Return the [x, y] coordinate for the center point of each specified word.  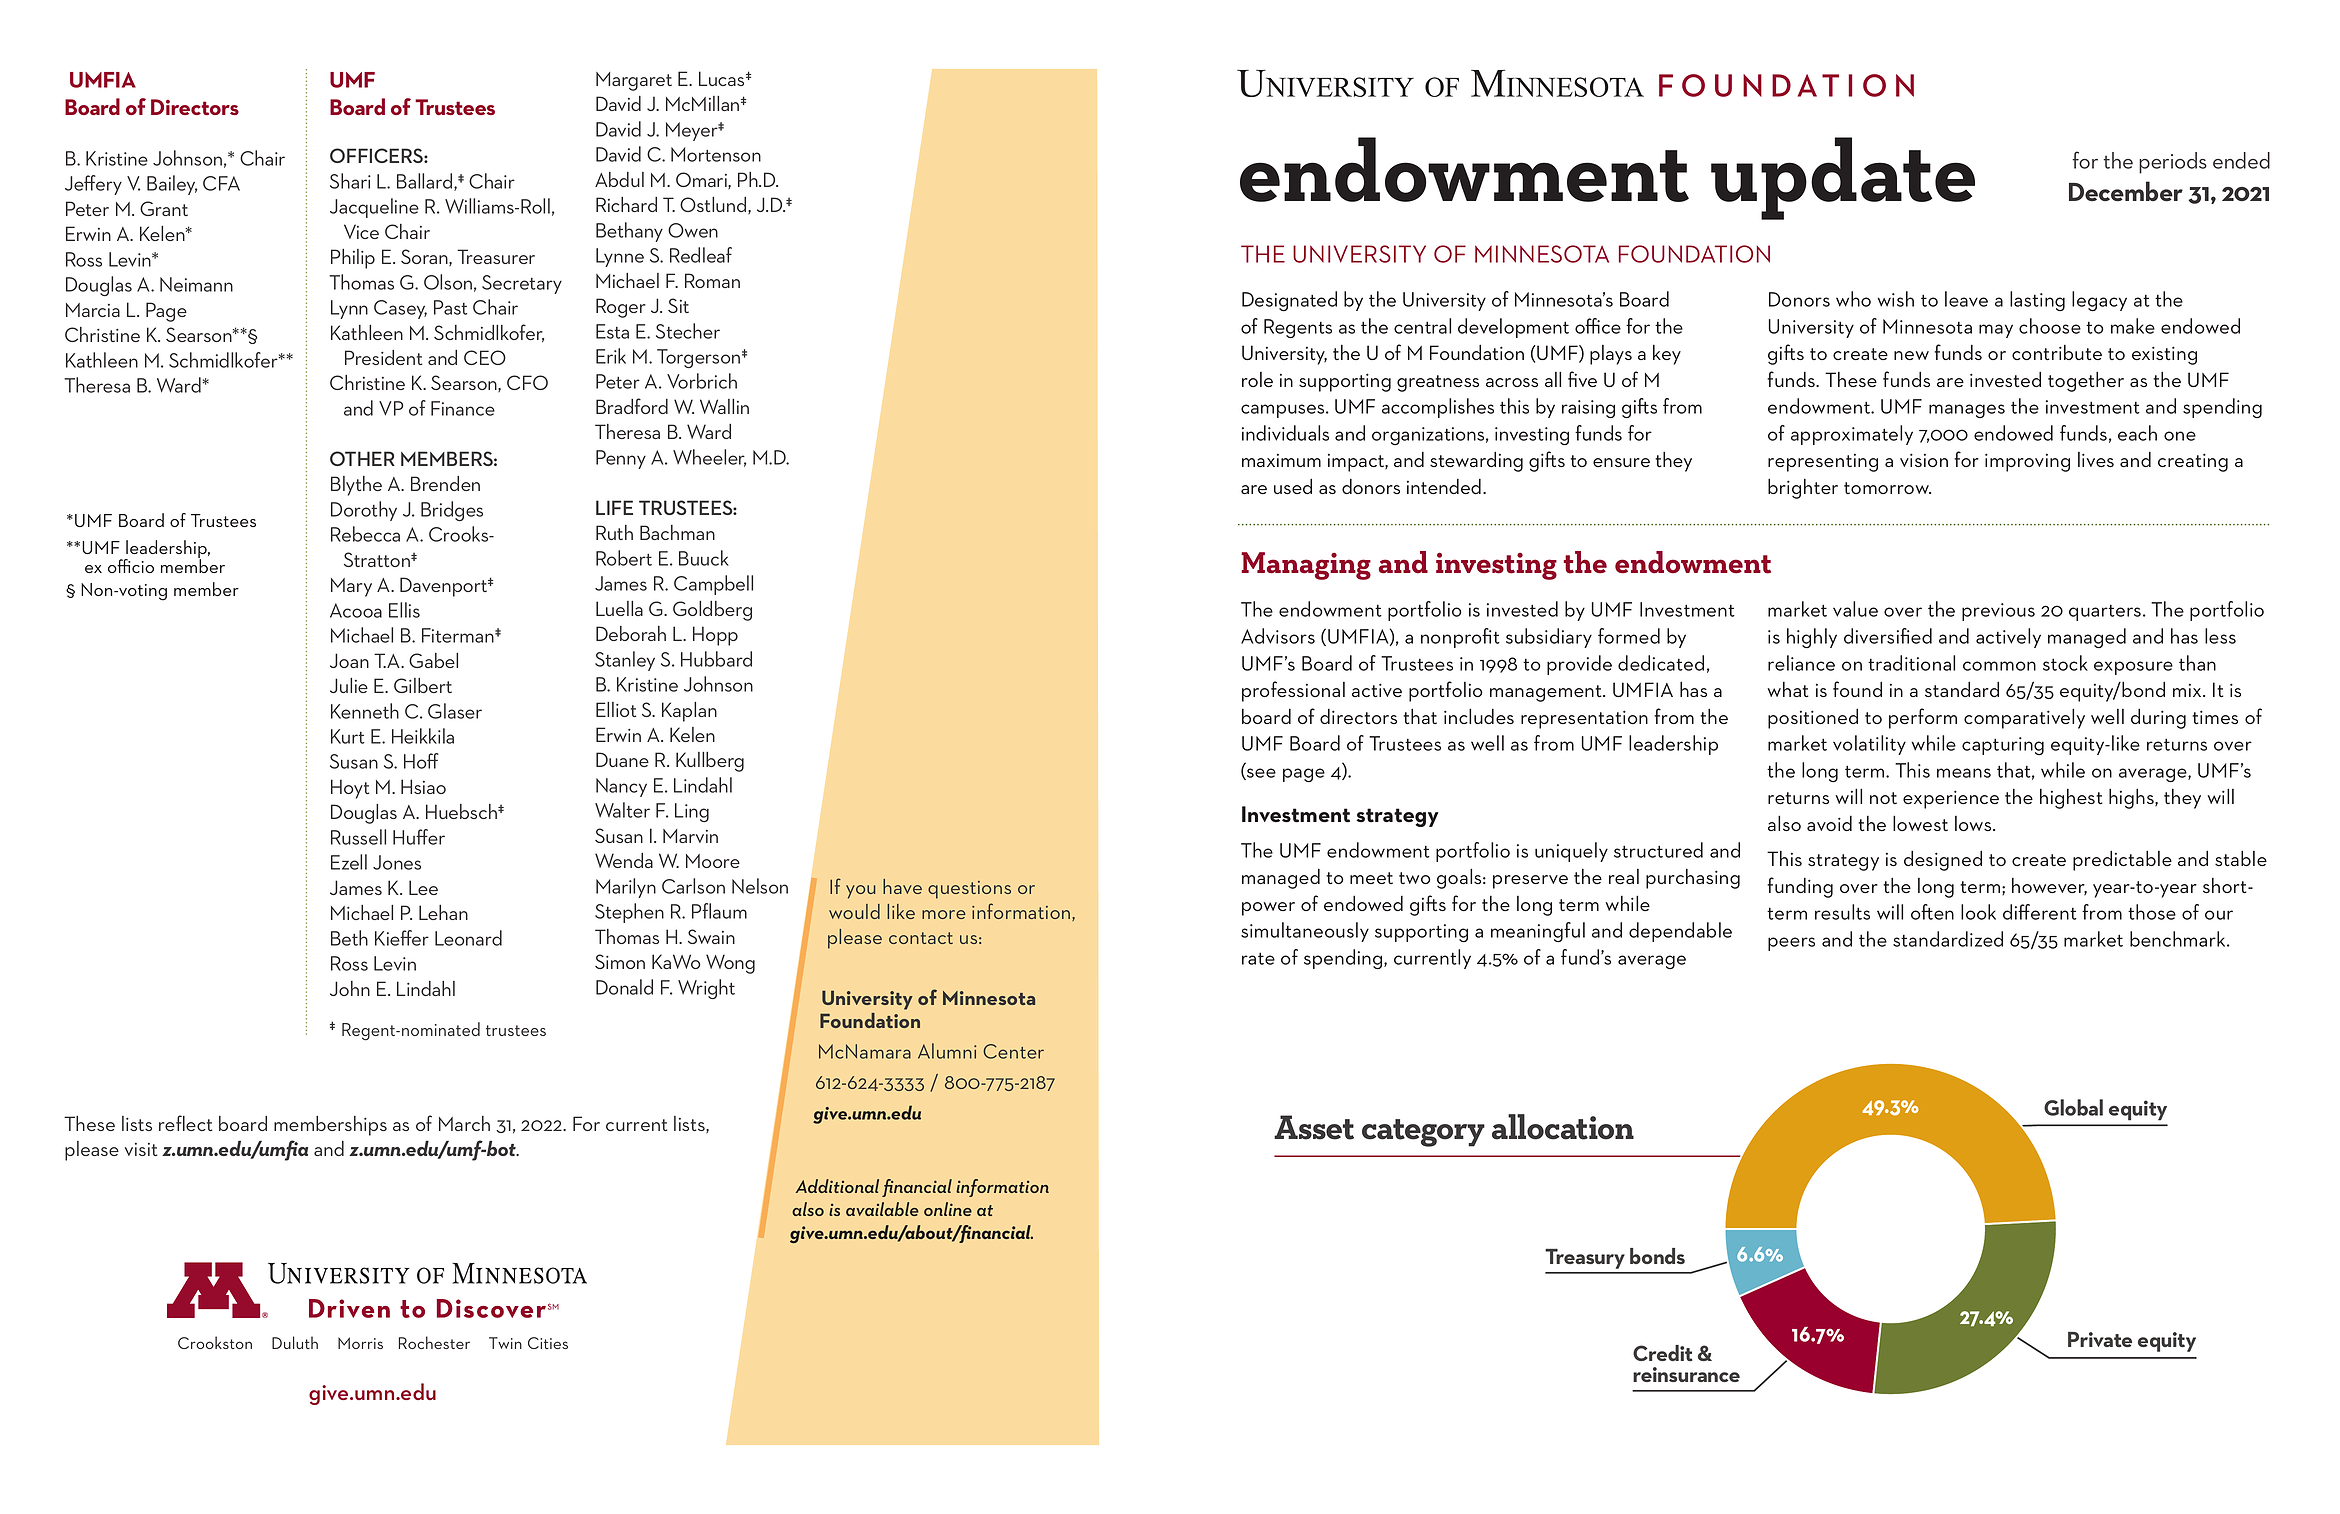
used [1293, 486]
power [1268, 909]
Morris [360, 1343]
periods [2173, 163]
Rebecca [365, 534]
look [1978, 912]
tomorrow [1887, 488]
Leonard [468, 938]
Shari [350, 181]
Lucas [723, 78]
